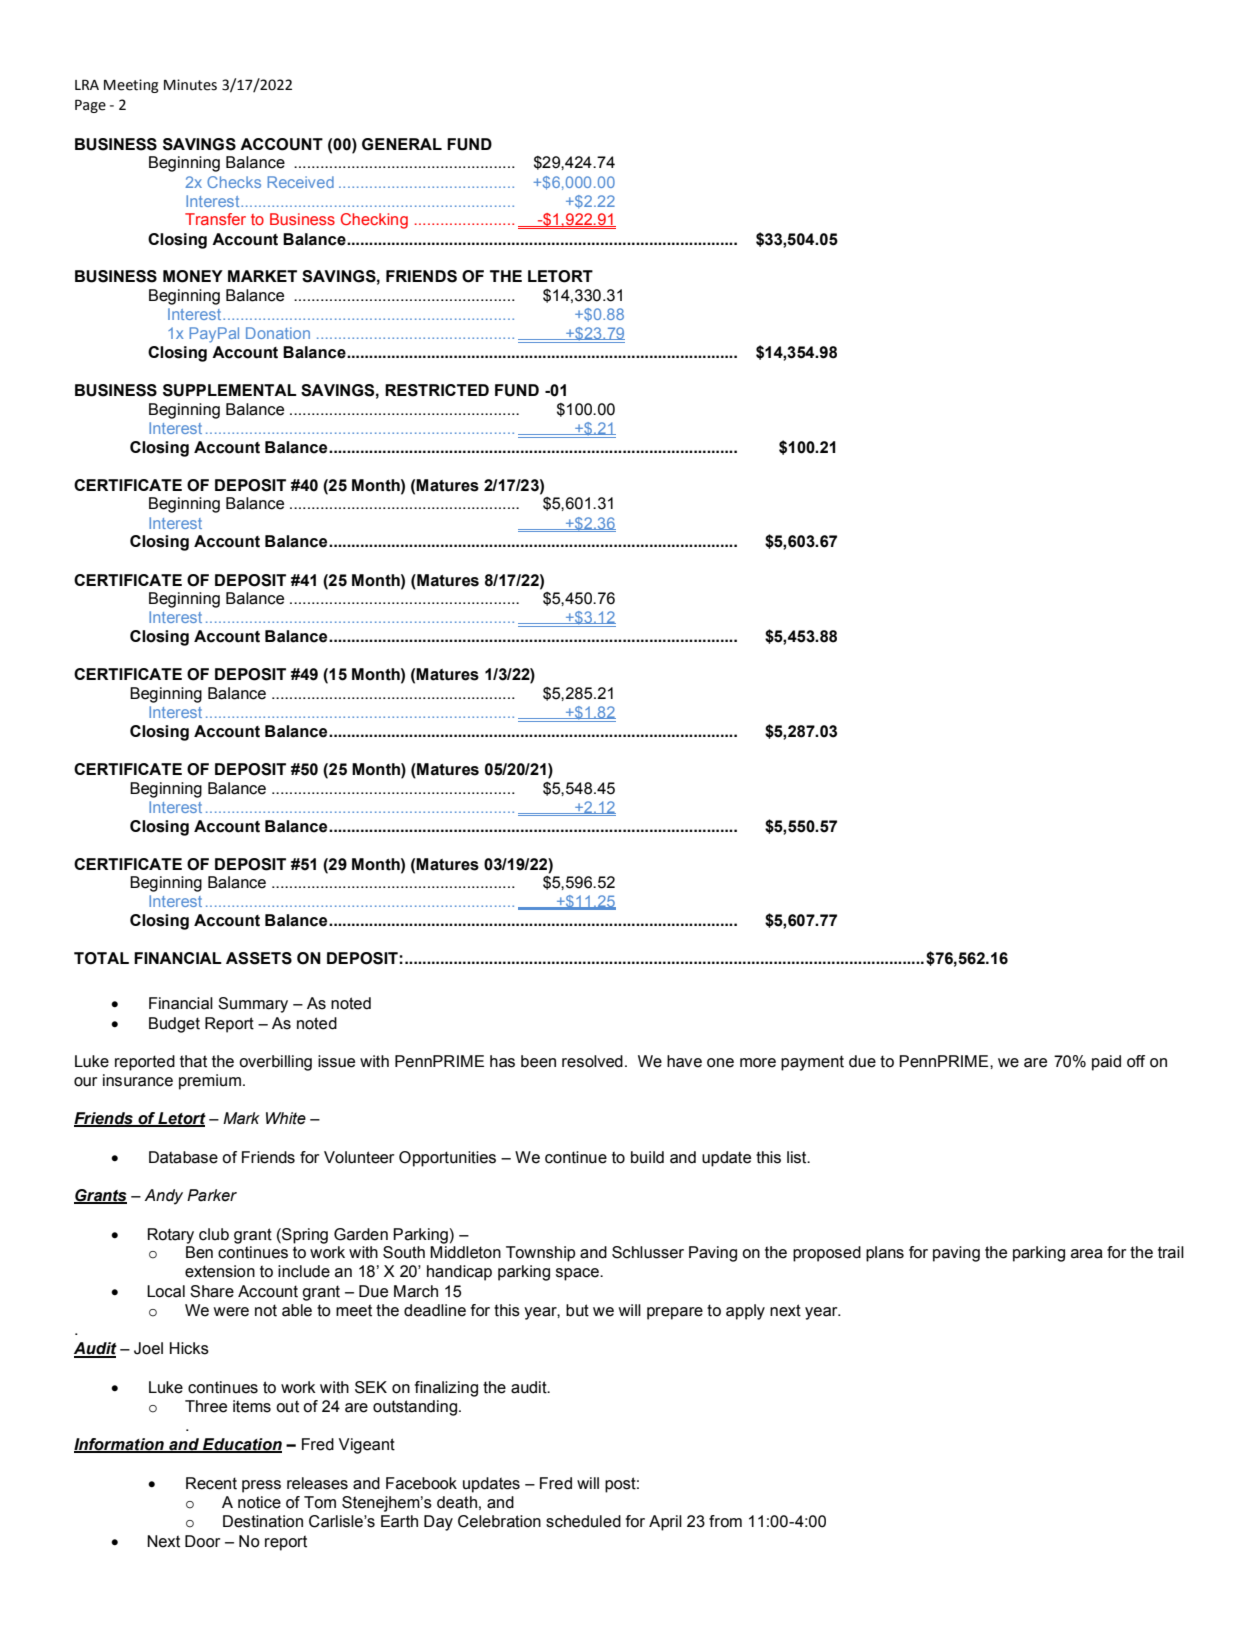  Describe the element at coordinates (647, 1157) in the image. I see `build` at that location.
